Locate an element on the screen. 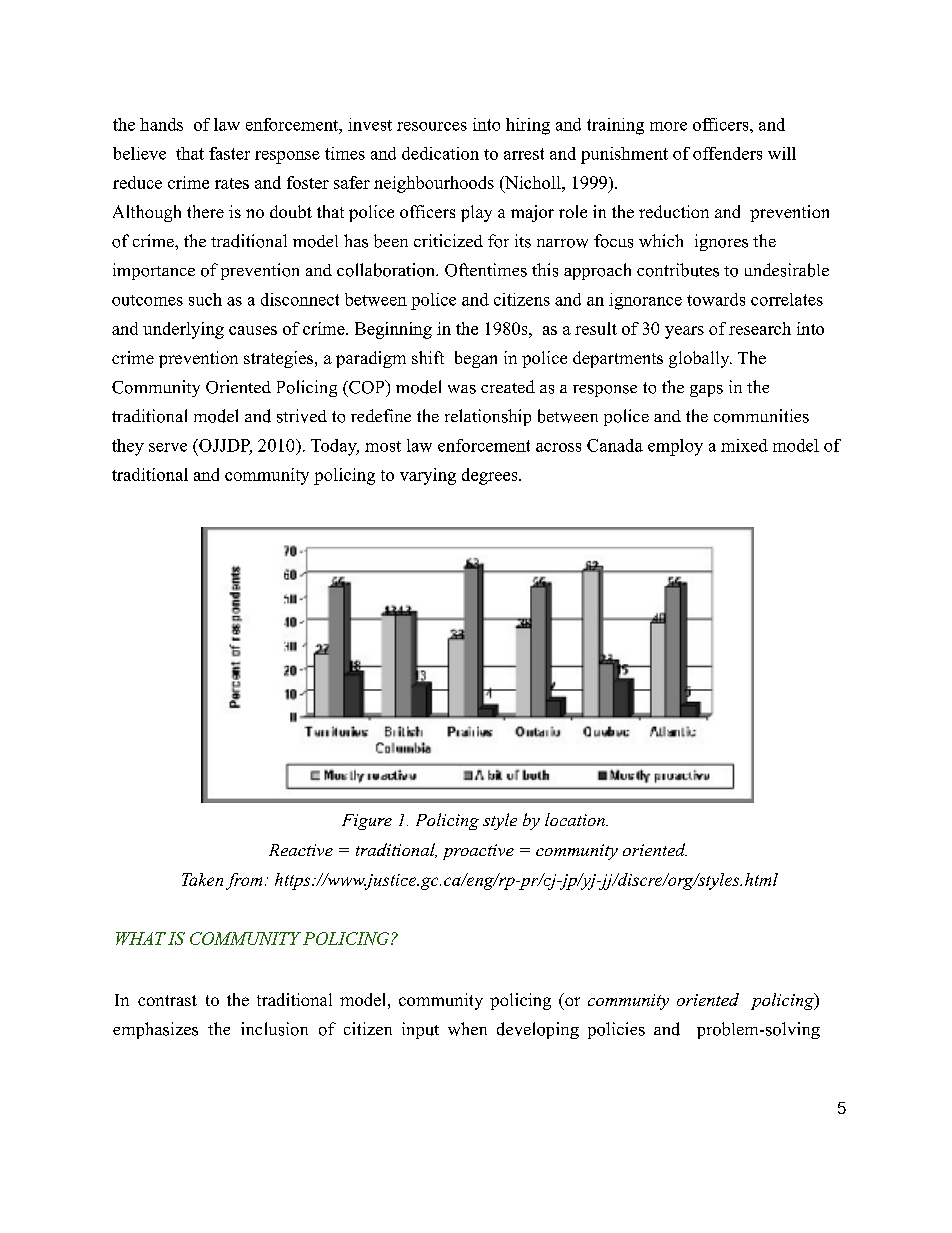  globally is located at coordinates (700, 359).
